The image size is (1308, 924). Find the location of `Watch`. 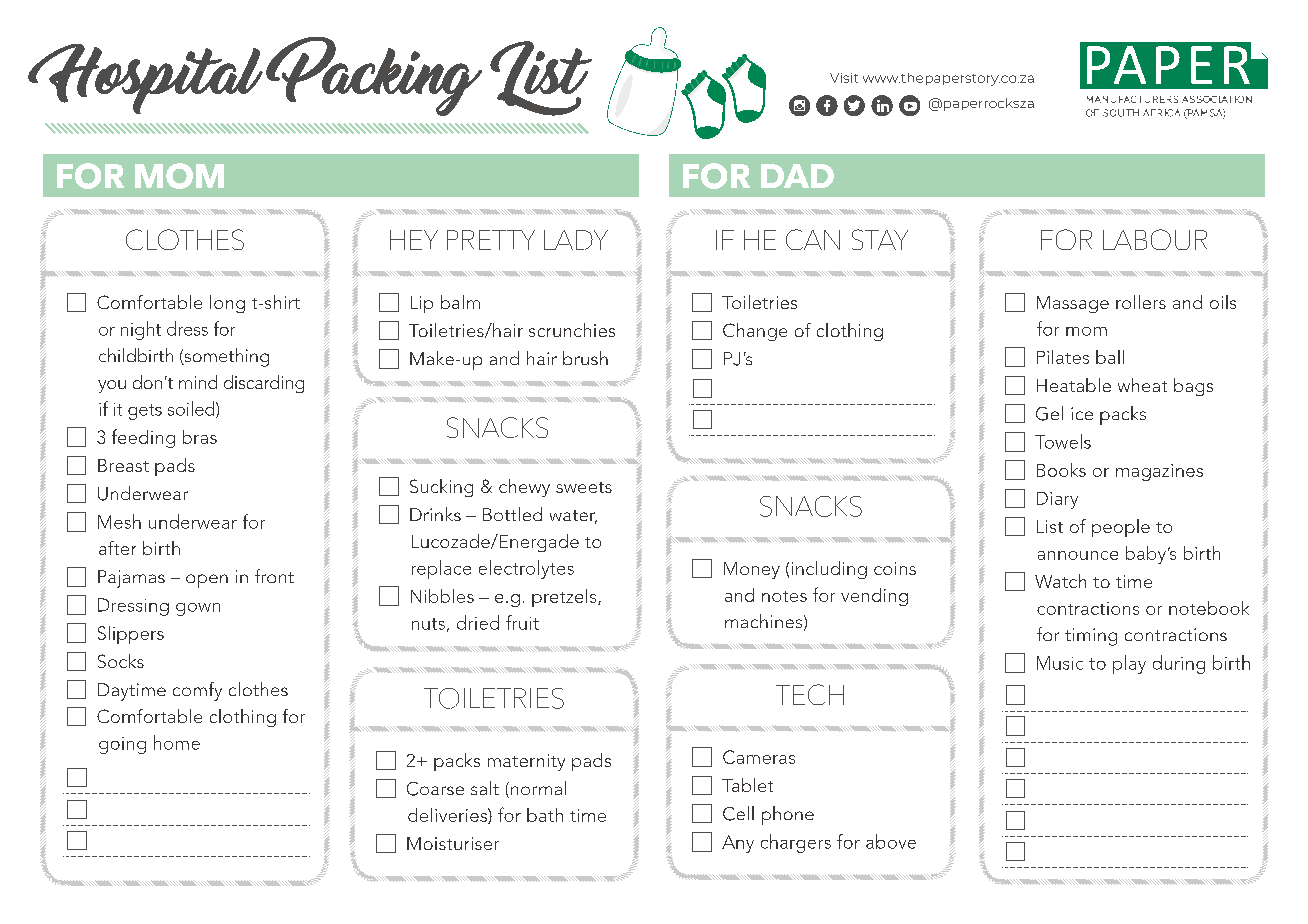

Watch is located at coordinates (1060, 581).
